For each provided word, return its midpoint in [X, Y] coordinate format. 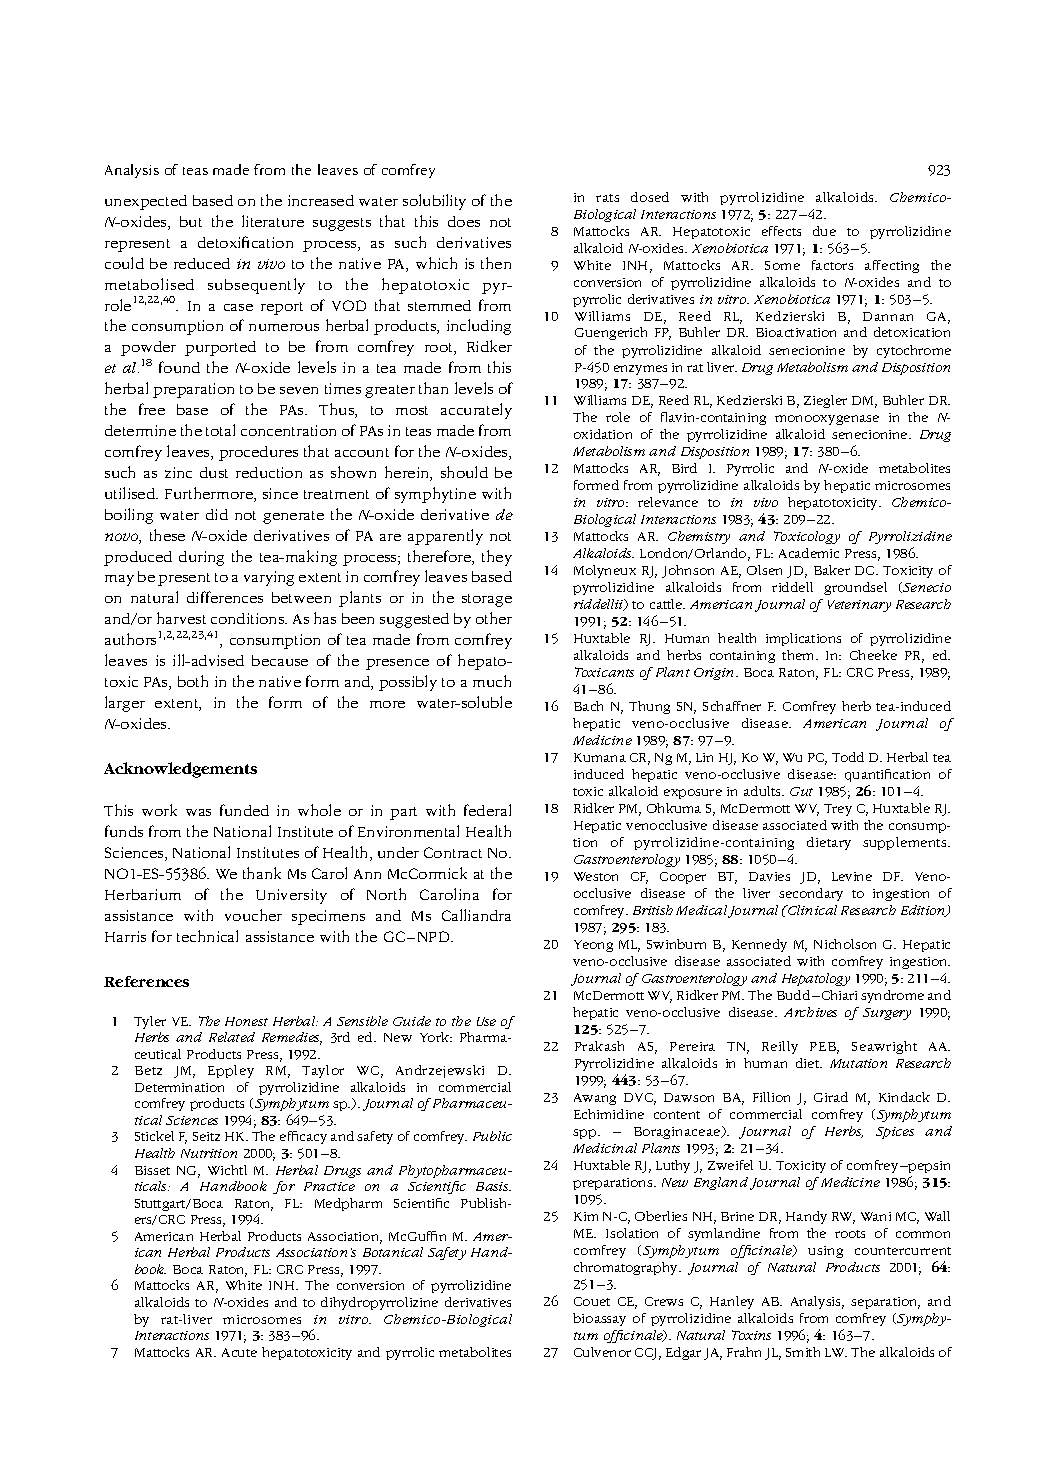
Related [232, 1037]
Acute [239, 1352]
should [464, 472]
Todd [848, 757]
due [824, 231]
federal [487, 810]
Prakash [599, 1046]
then [496, 263]
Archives [810, 1012]
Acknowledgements [180, 770]
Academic [809, 553]
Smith [803, 1352]
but [191, 221]
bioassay [599, 1319]
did [217, 514]
